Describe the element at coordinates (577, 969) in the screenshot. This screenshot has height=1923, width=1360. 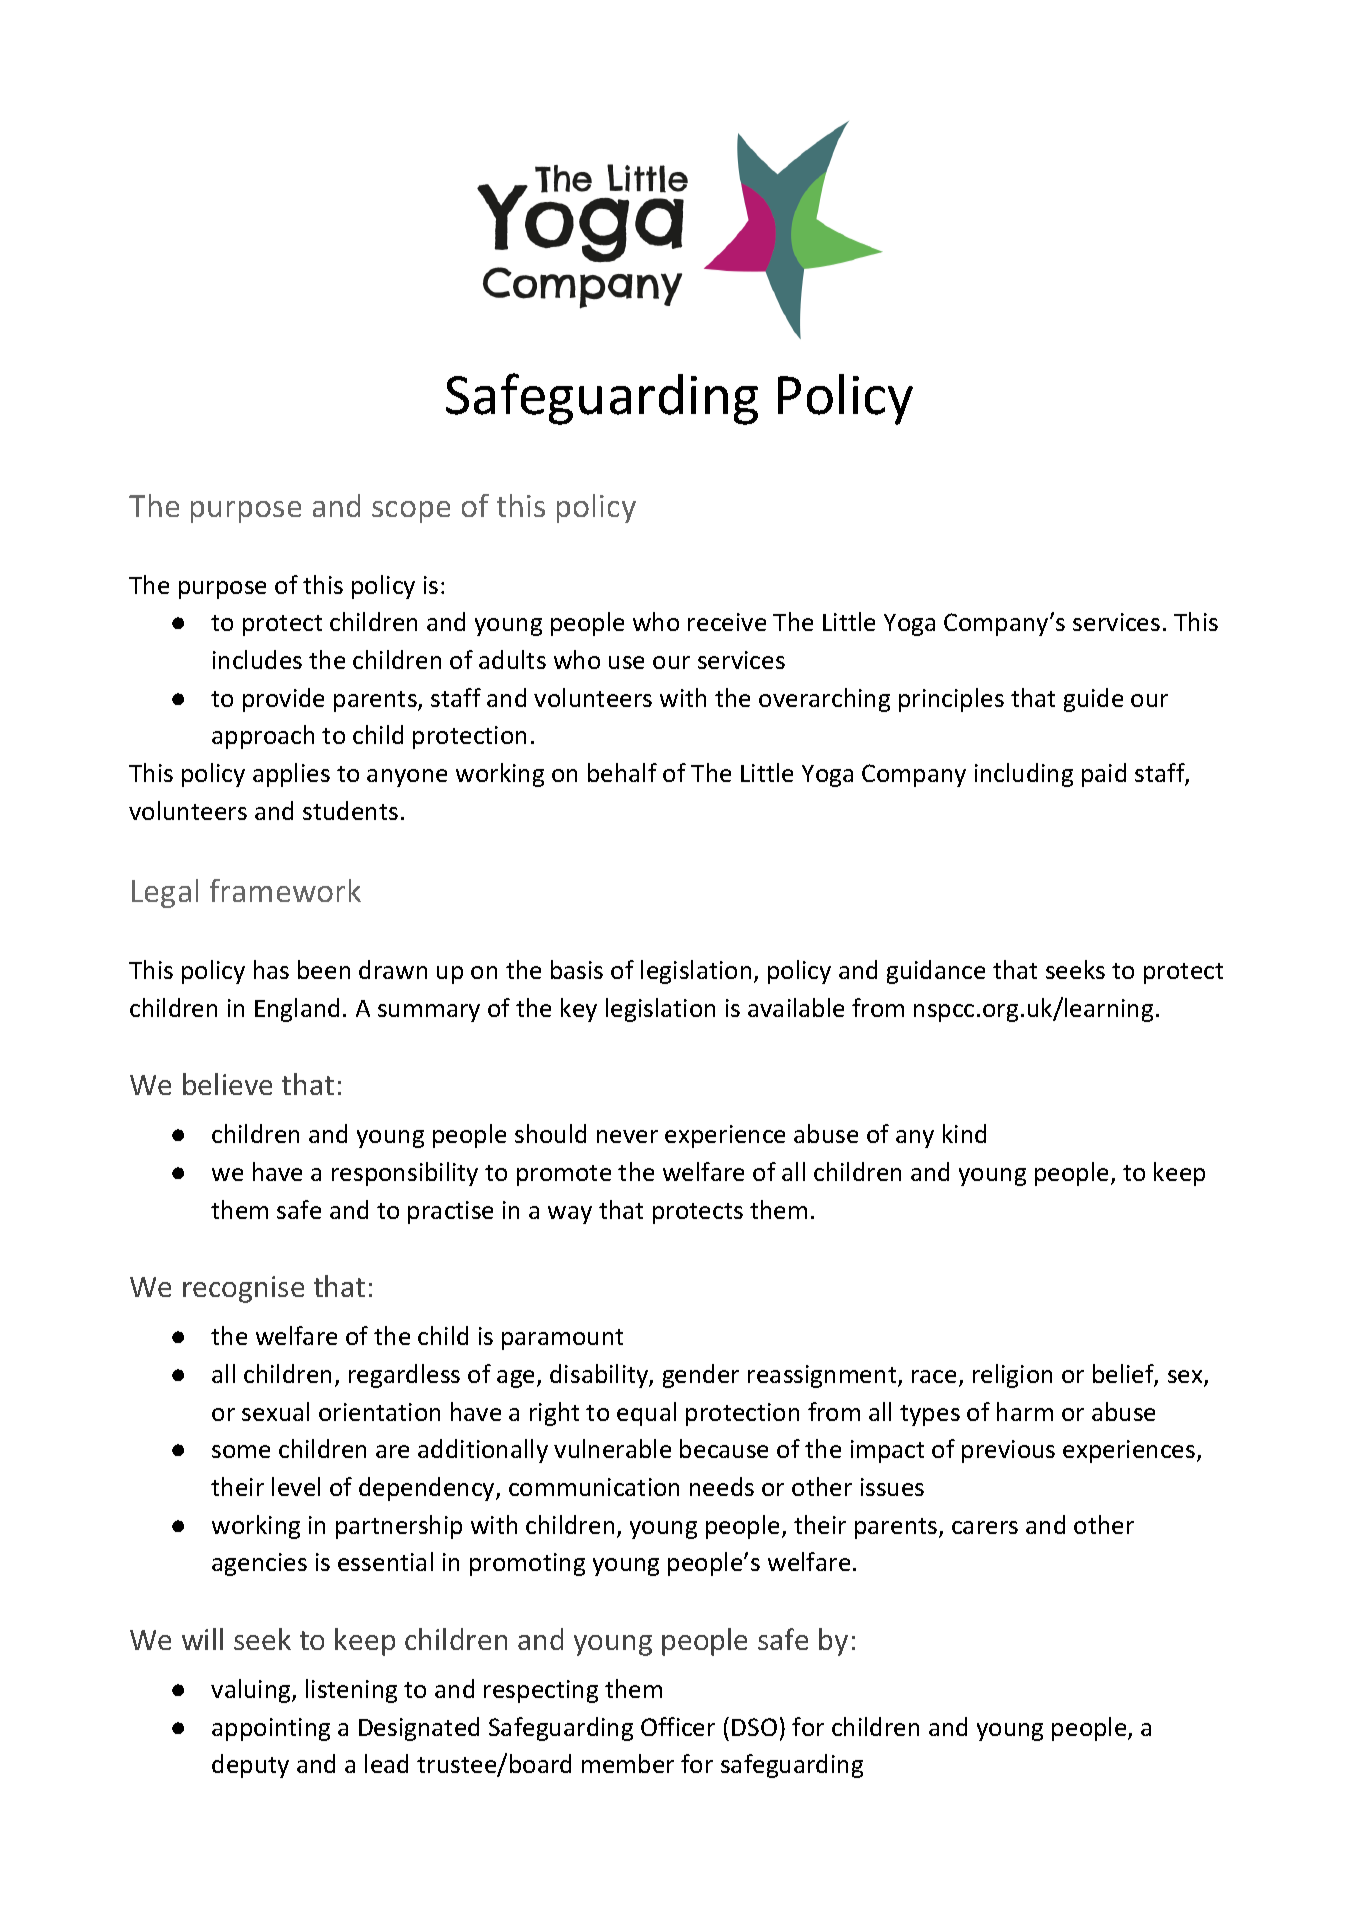
I see `basis` at that location.
